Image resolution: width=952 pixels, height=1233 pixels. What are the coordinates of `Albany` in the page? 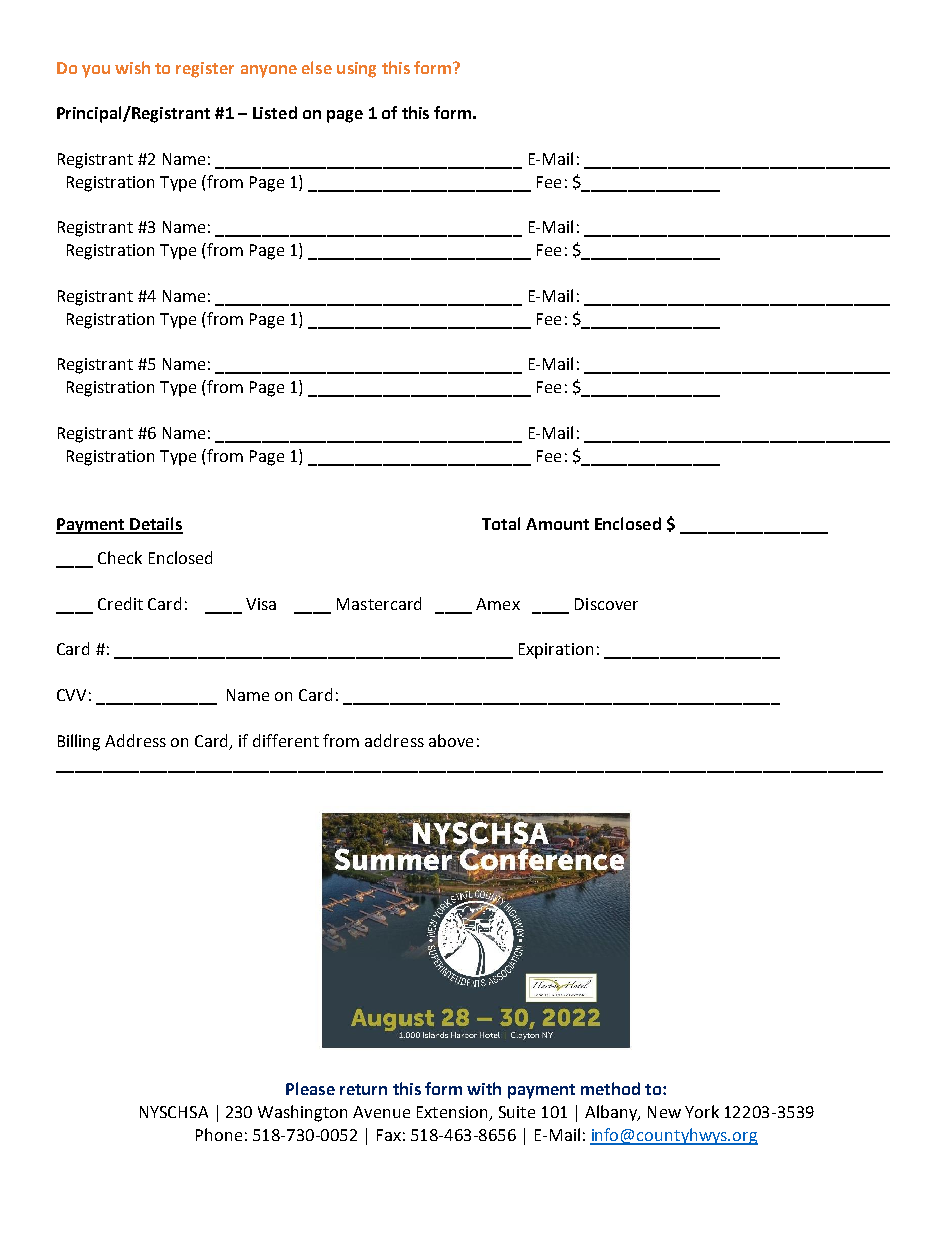 It's located at (612, 1113).
